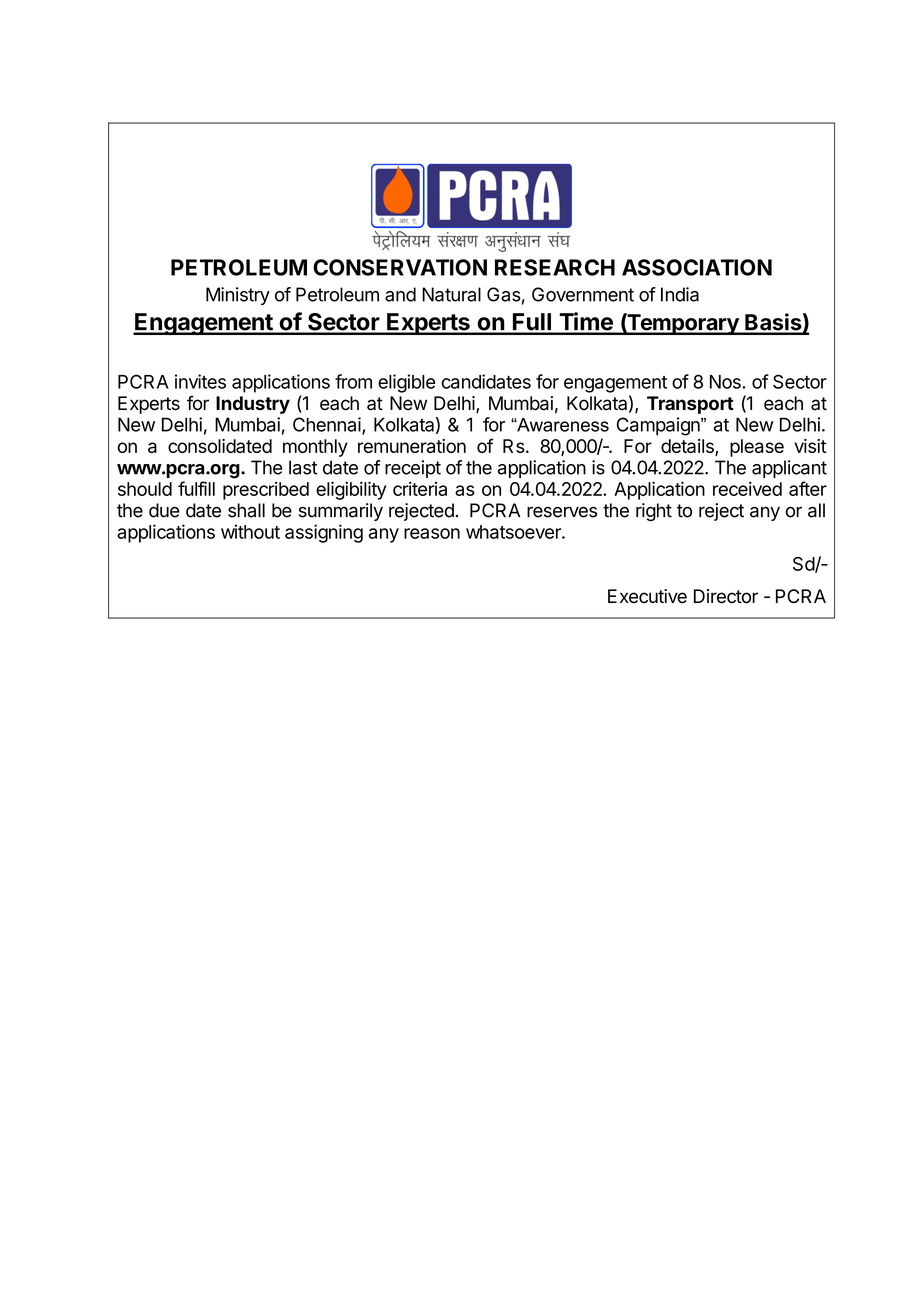 The height and width of the screenshot is (1308, 924). Describe the element at coordinates (196, 488) in the screenshot. I see `fulfill` at that location.
